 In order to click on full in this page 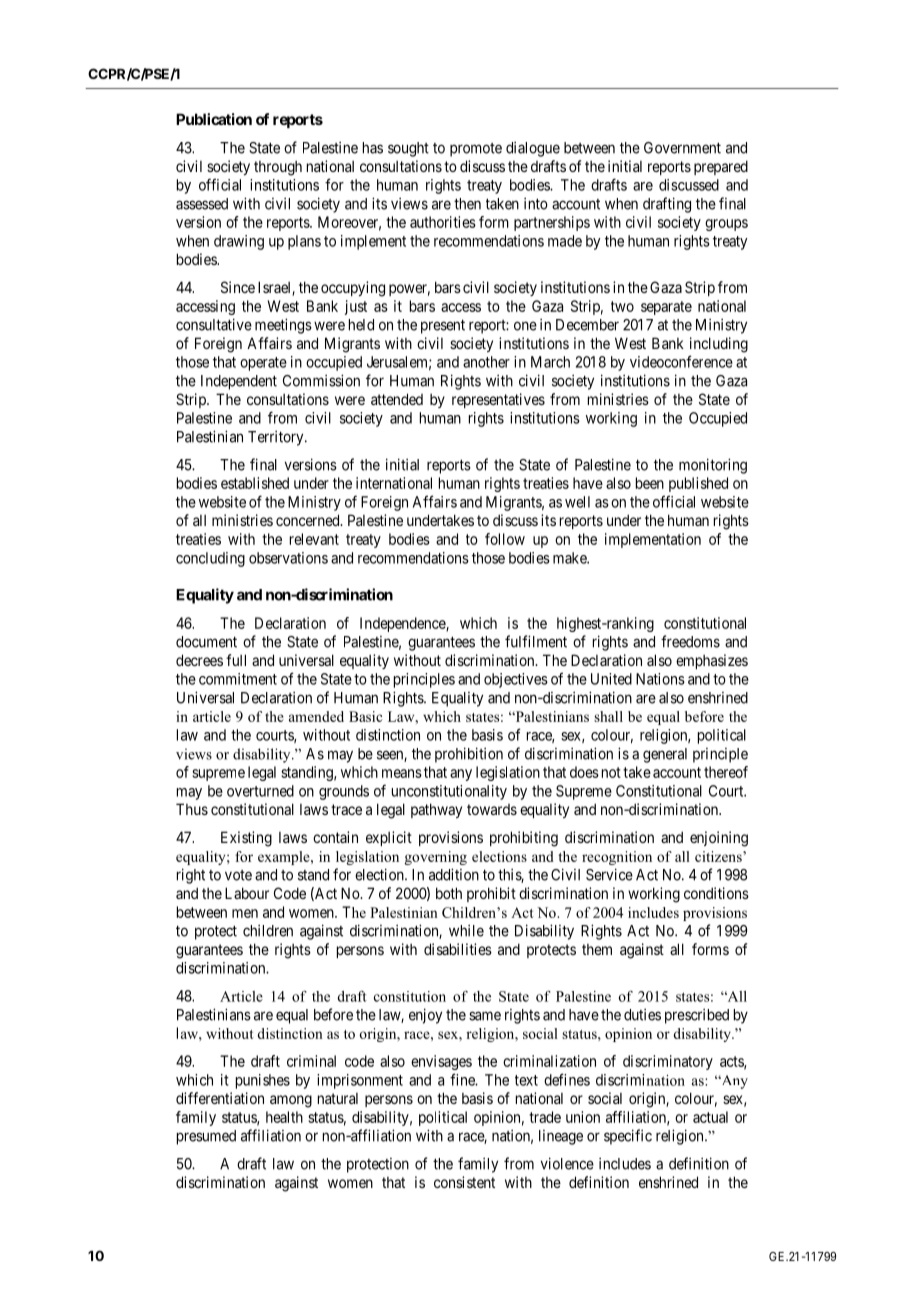, I will do `click(236, 660)`.
